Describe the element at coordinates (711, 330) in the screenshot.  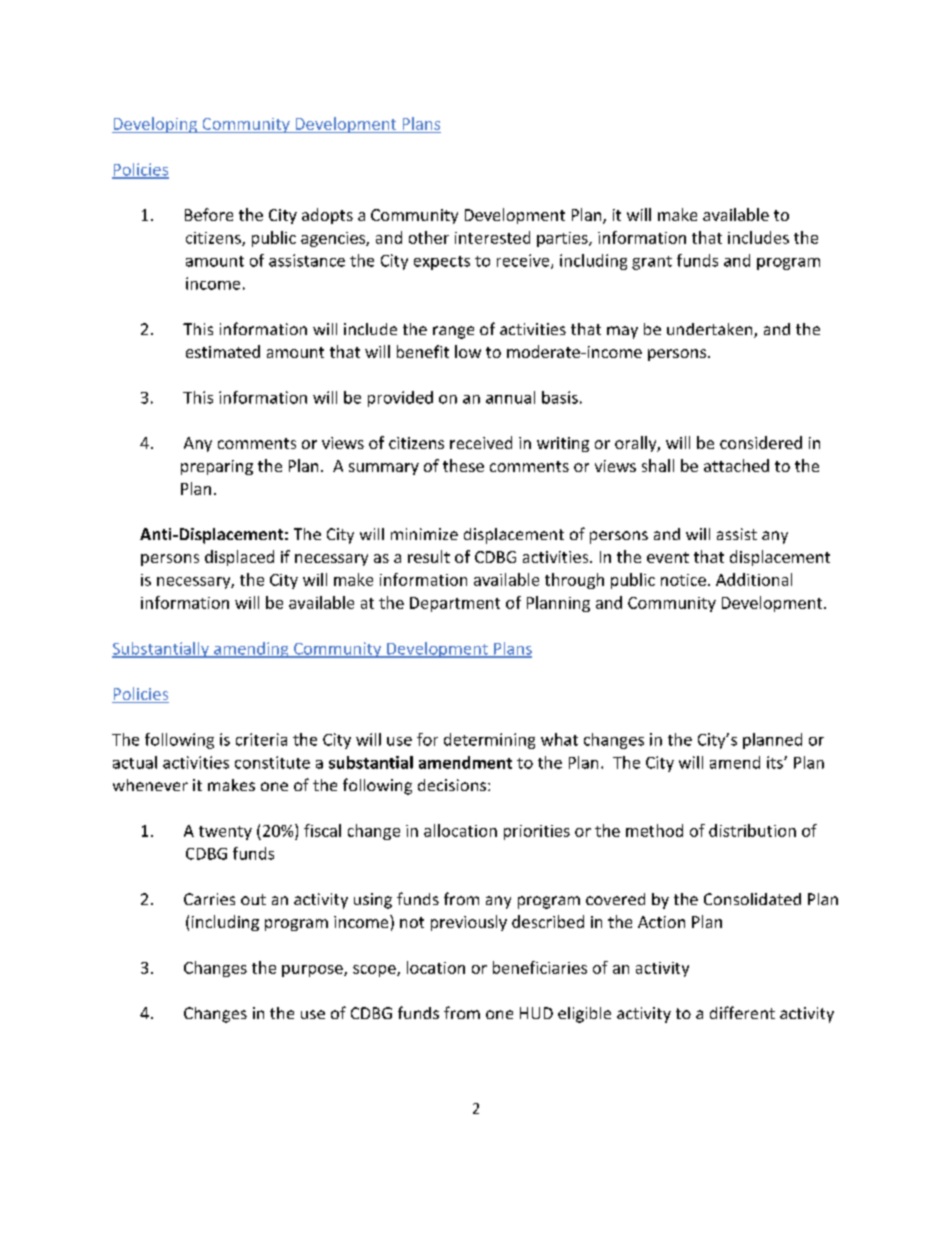
I see `undertaken` at that location.
